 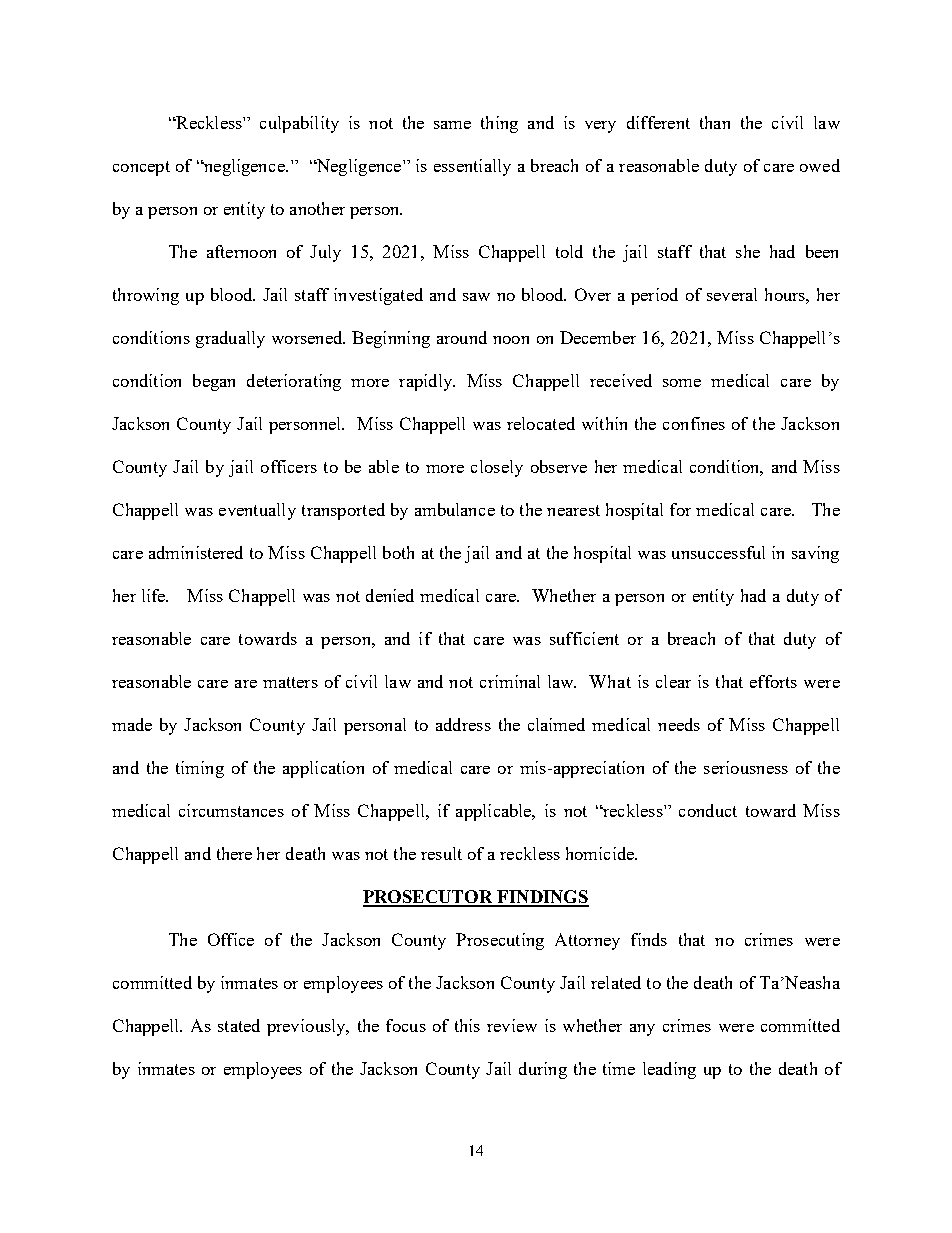 I want to click on concept, so click(x=141, y=168).
